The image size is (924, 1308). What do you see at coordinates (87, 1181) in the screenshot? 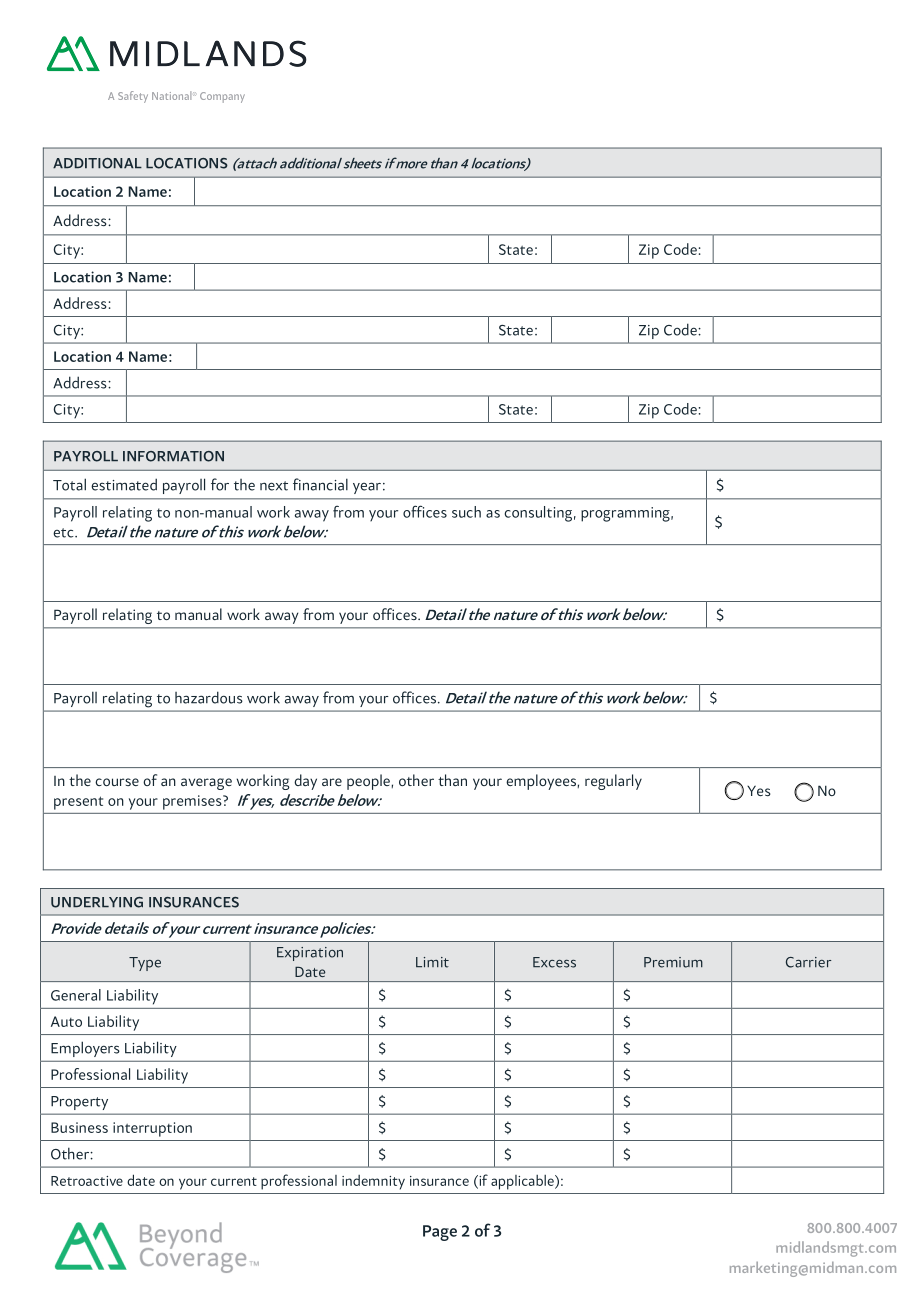
I see `Retroactive` at bounding box center [87, 1181].
